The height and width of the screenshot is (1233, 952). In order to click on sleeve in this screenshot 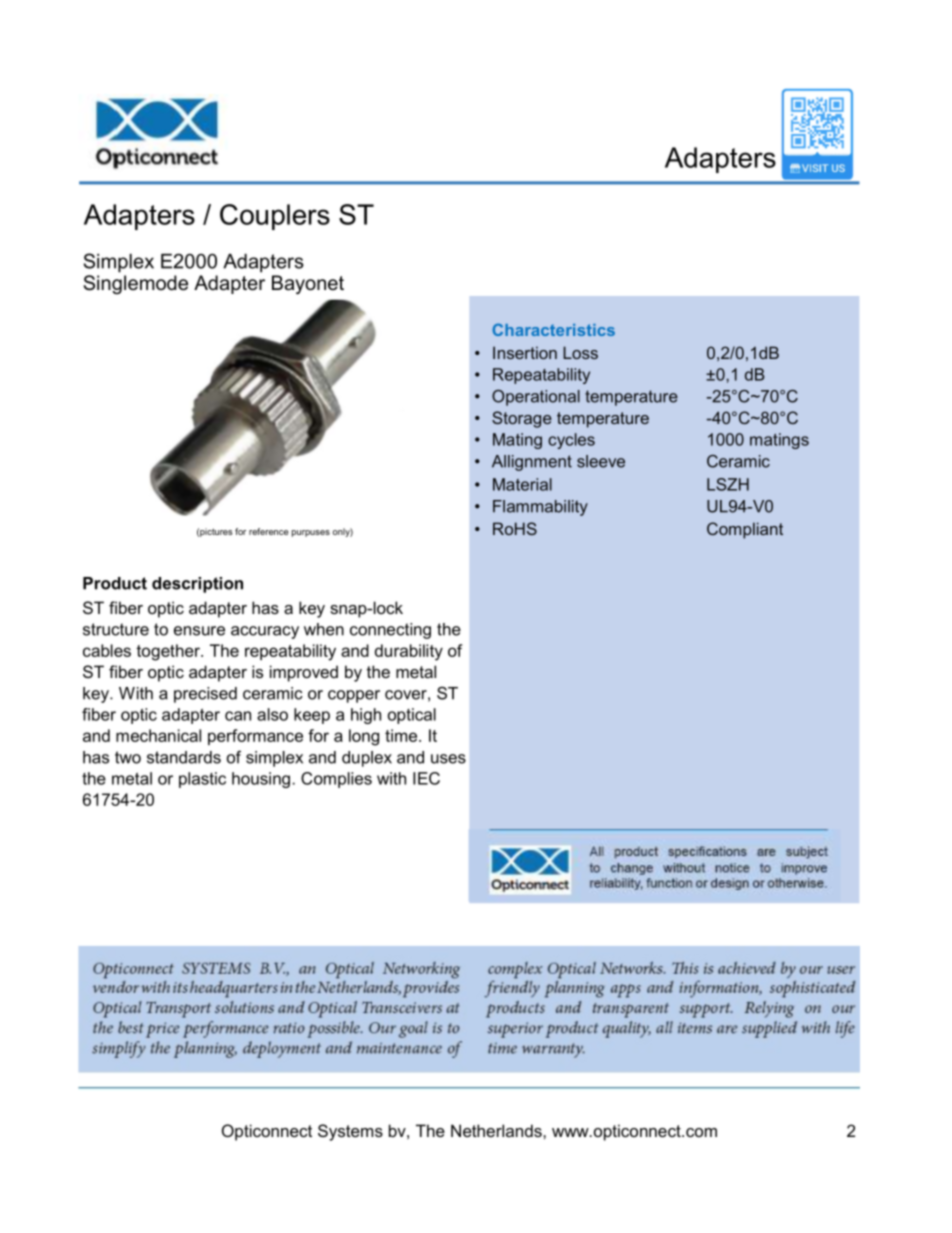, I will do `click(601, 461)`.
